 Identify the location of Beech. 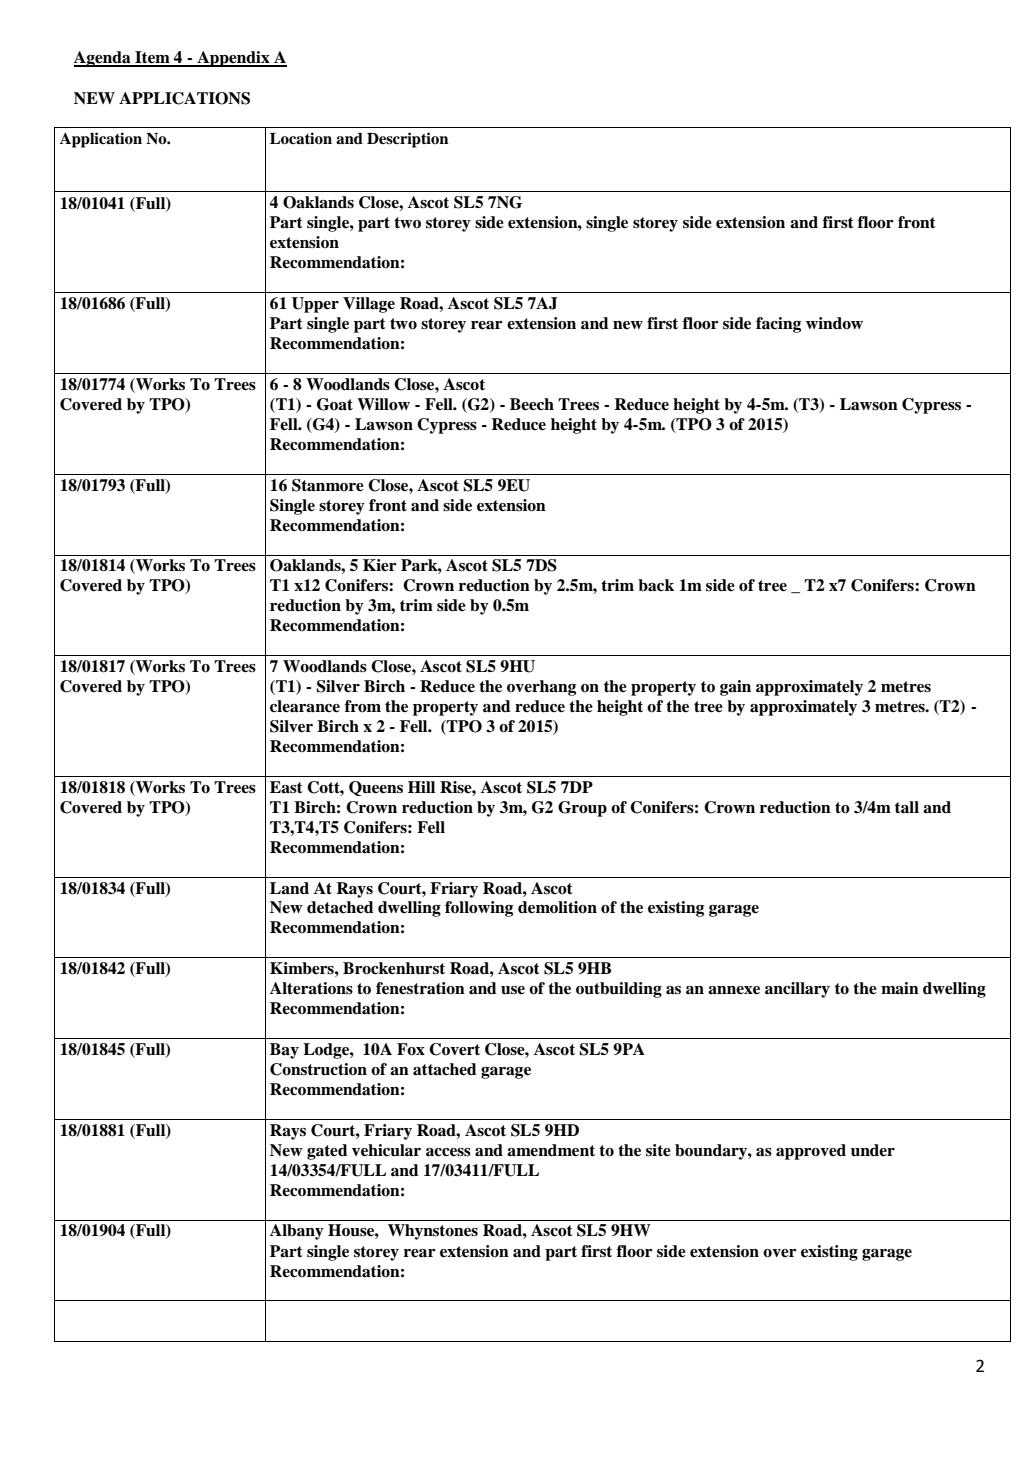
(532, 404).
